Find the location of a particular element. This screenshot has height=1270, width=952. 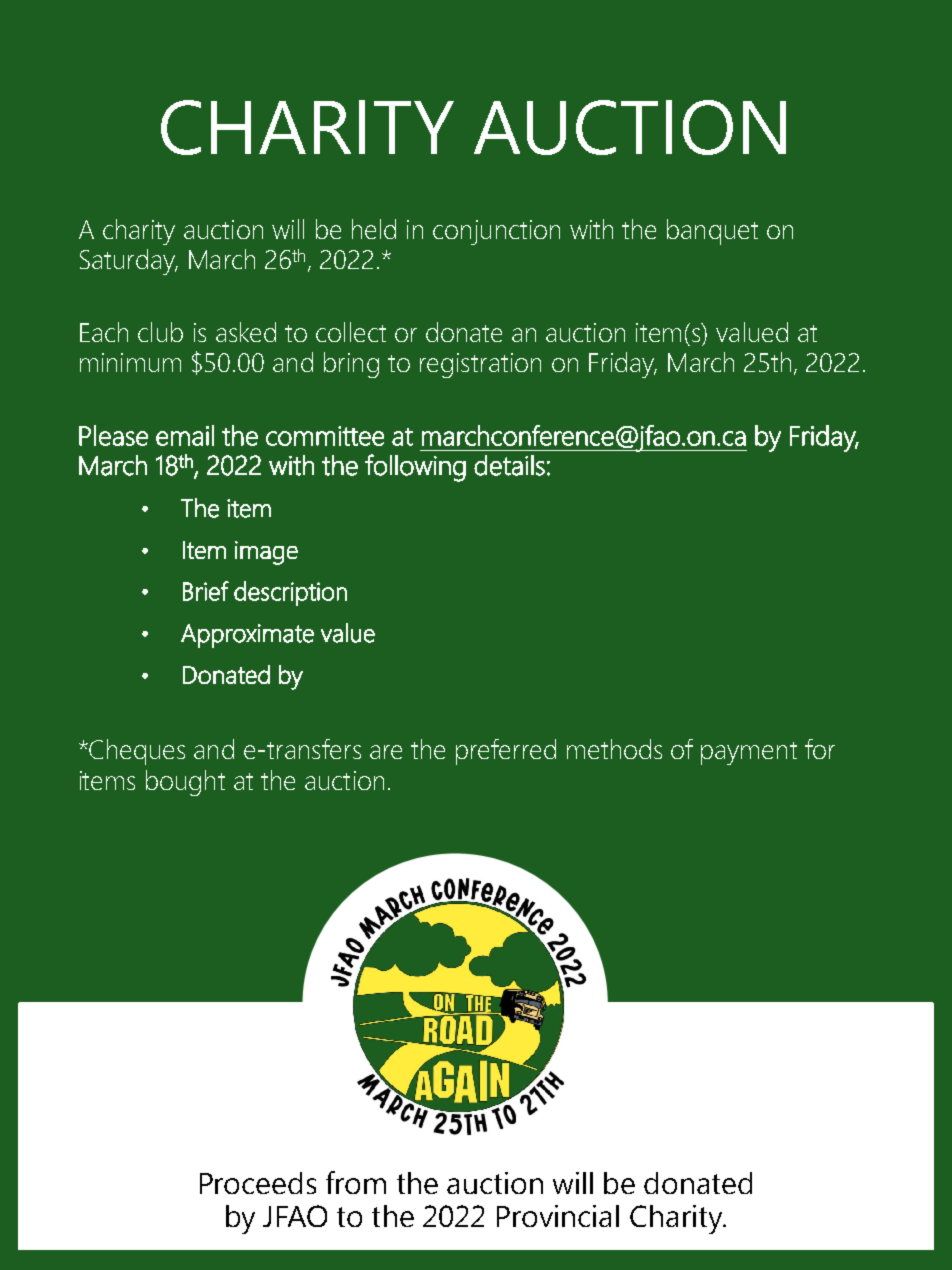

bought is located at coordinates (185, 783).
